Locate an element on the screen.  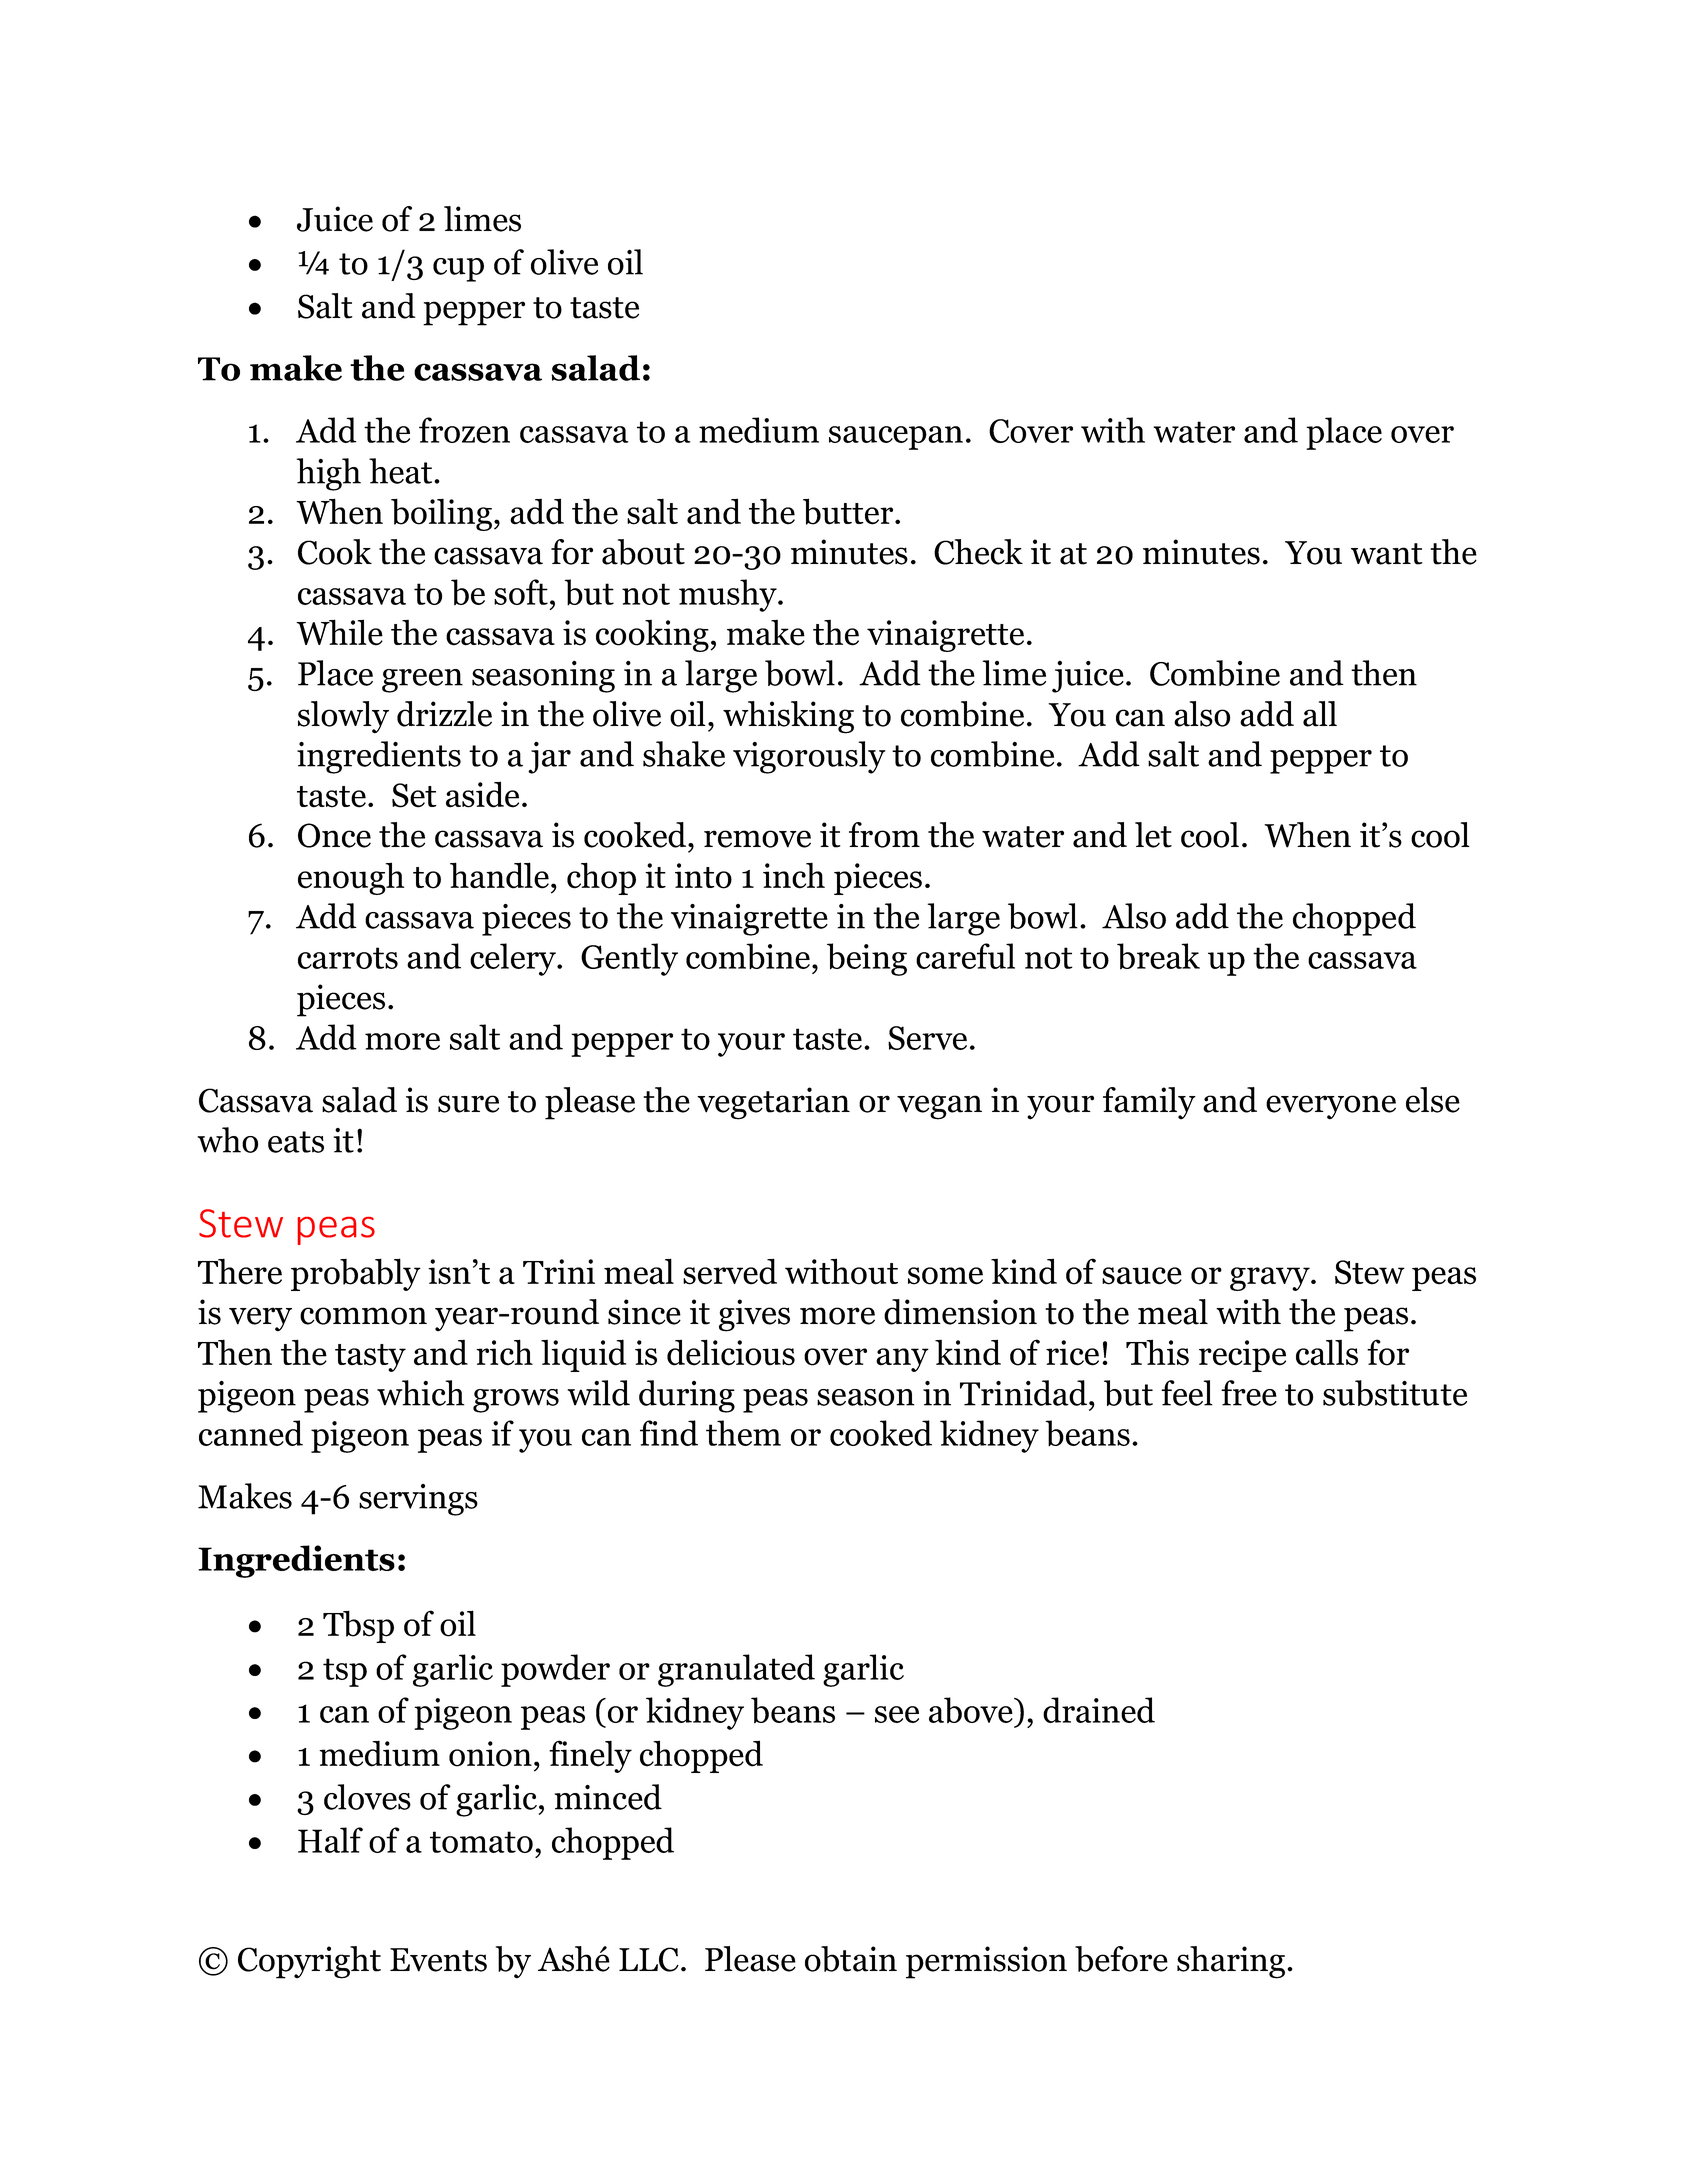
family is located at coordinates (1149, 1103).
